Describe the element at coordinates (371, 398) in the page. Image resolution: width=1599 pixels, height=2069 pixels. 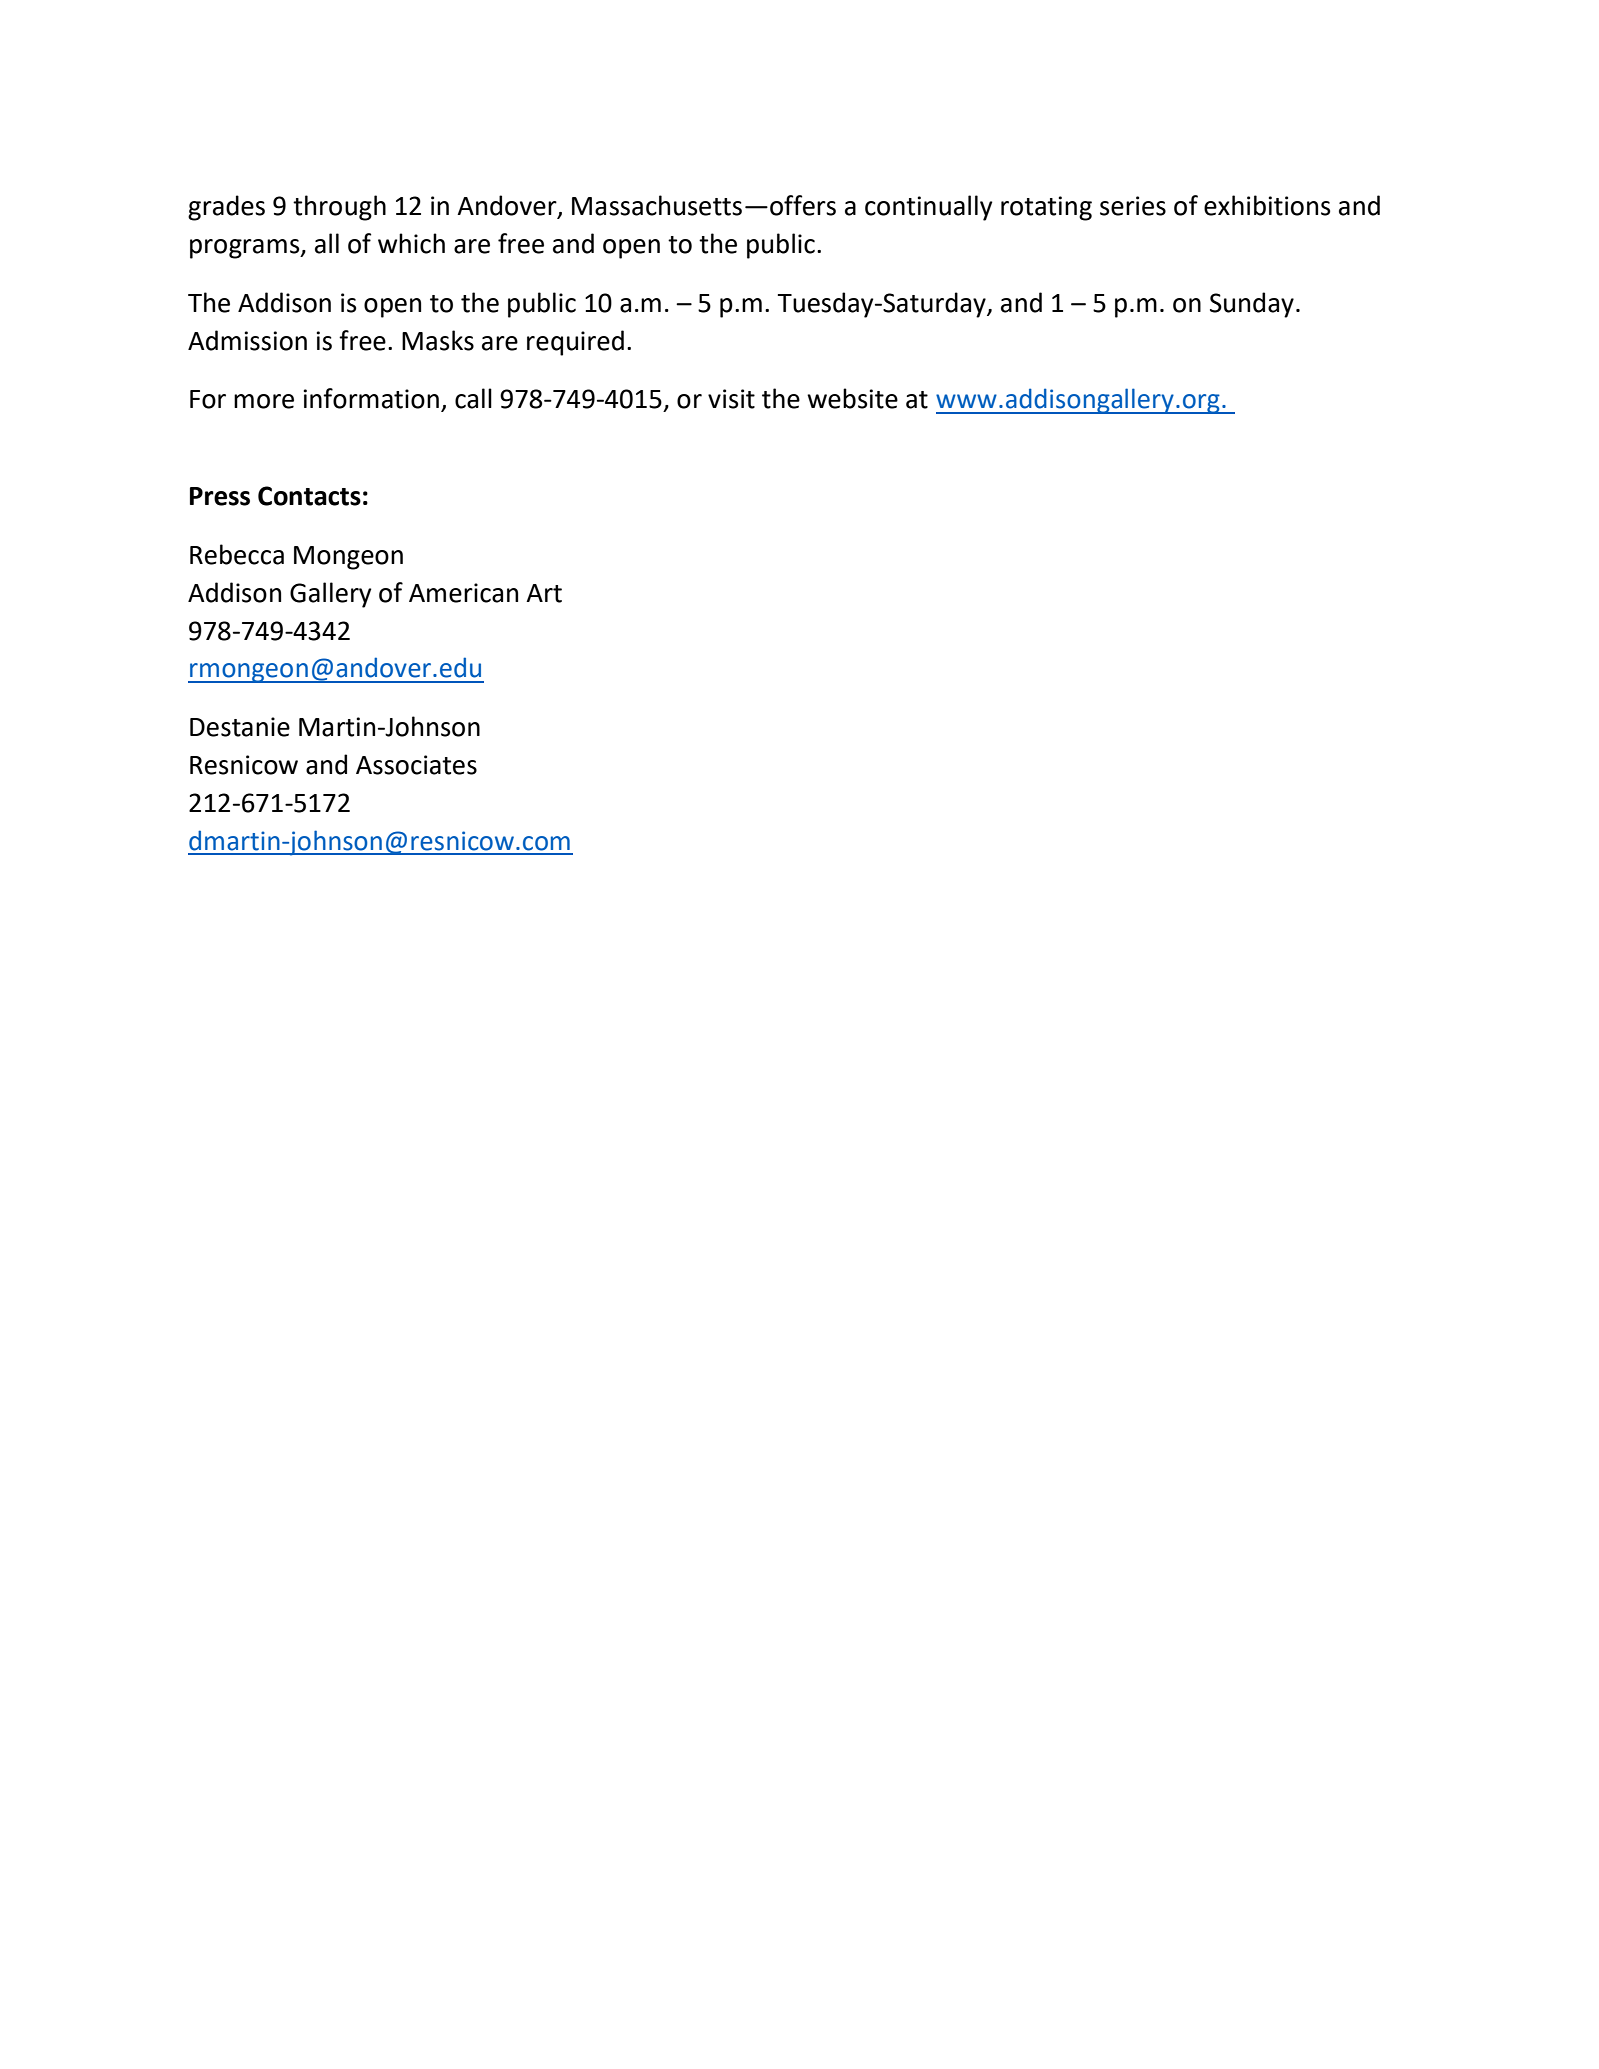
I see `information` at that location.
